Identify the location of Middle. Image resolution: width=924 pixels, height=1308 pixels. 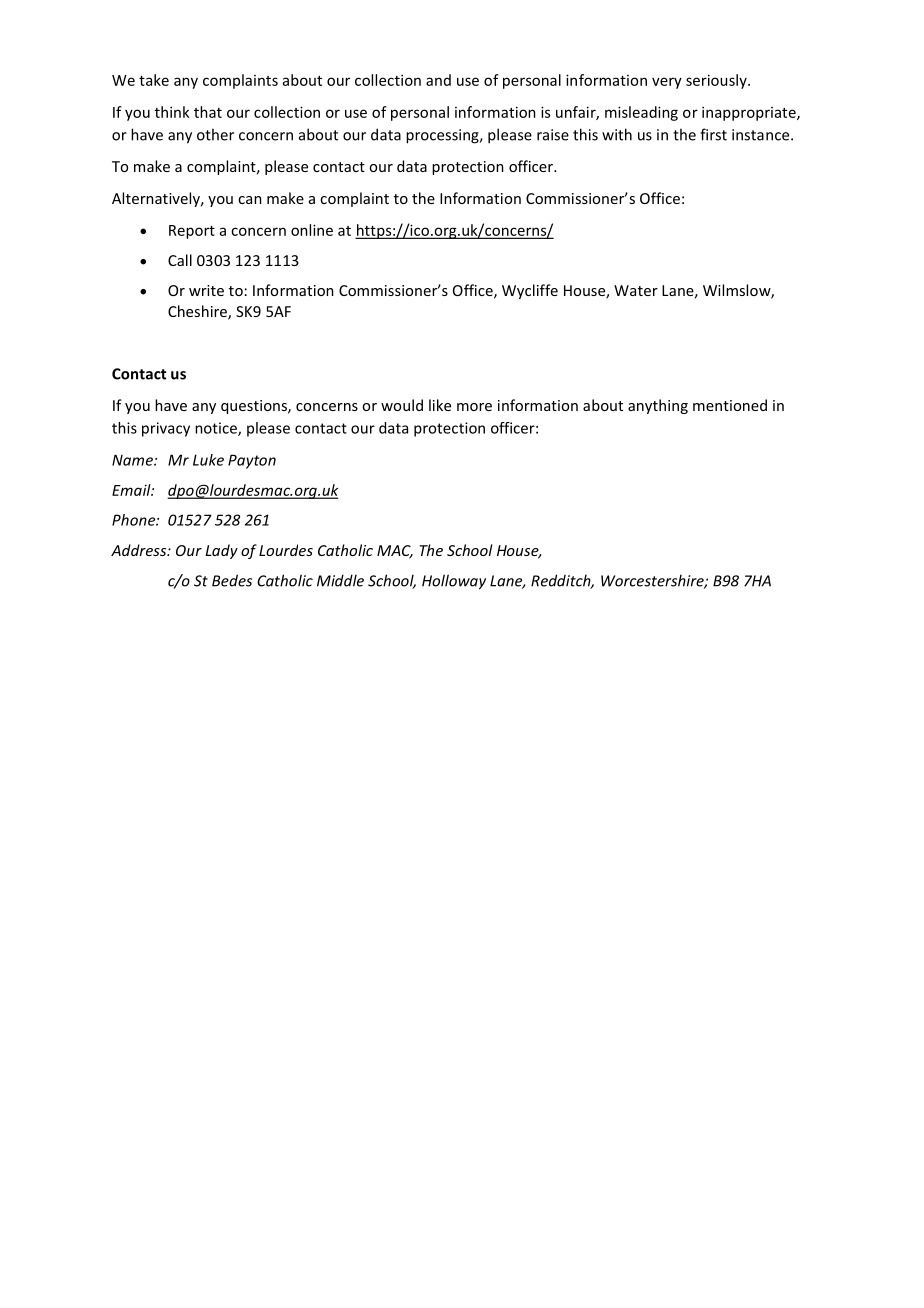
(340, 580).
